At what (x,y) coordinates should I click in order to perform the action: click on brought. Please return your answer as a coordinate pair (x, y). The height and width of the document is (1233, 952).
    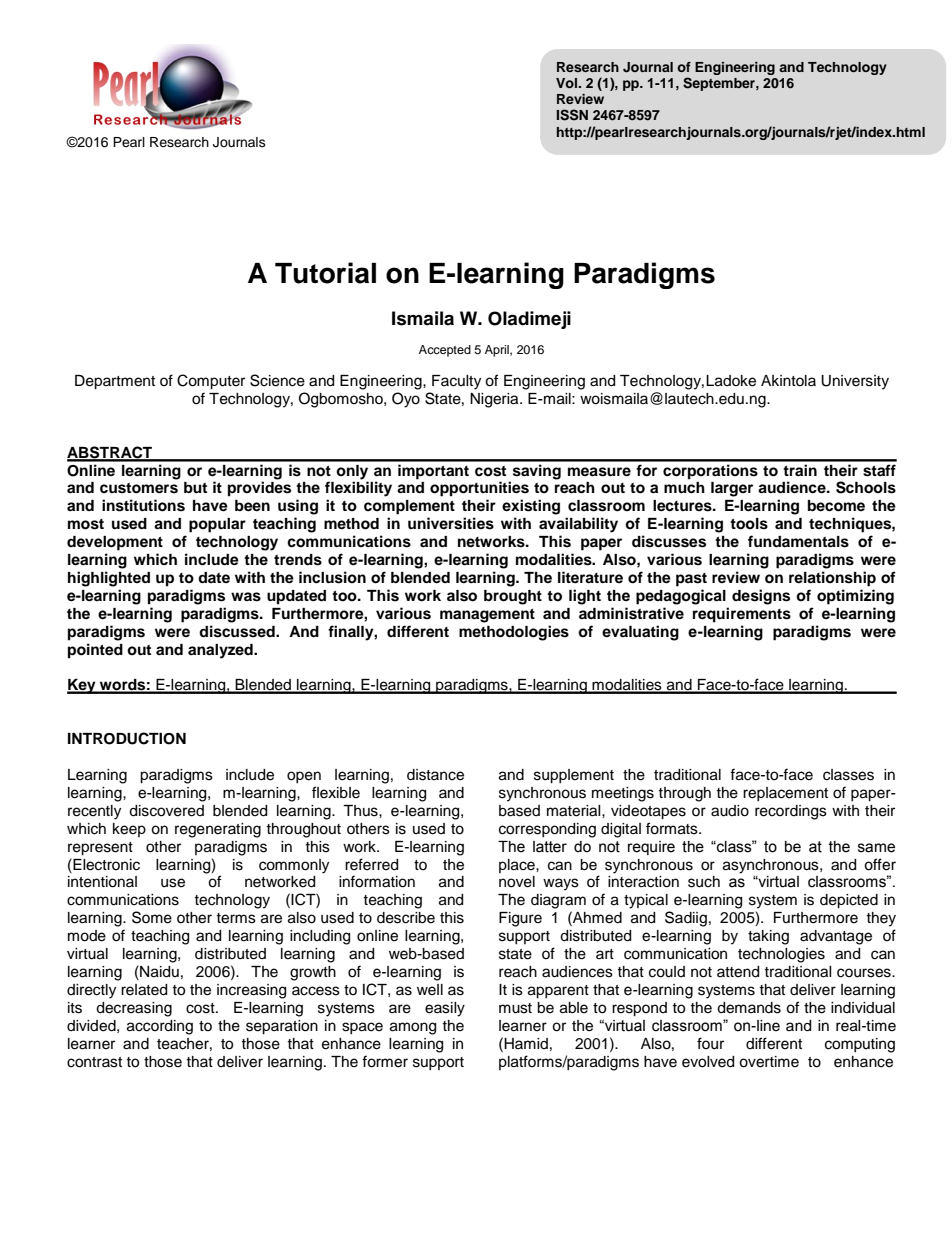
    Looking at the image, I should click on (513, 597).
